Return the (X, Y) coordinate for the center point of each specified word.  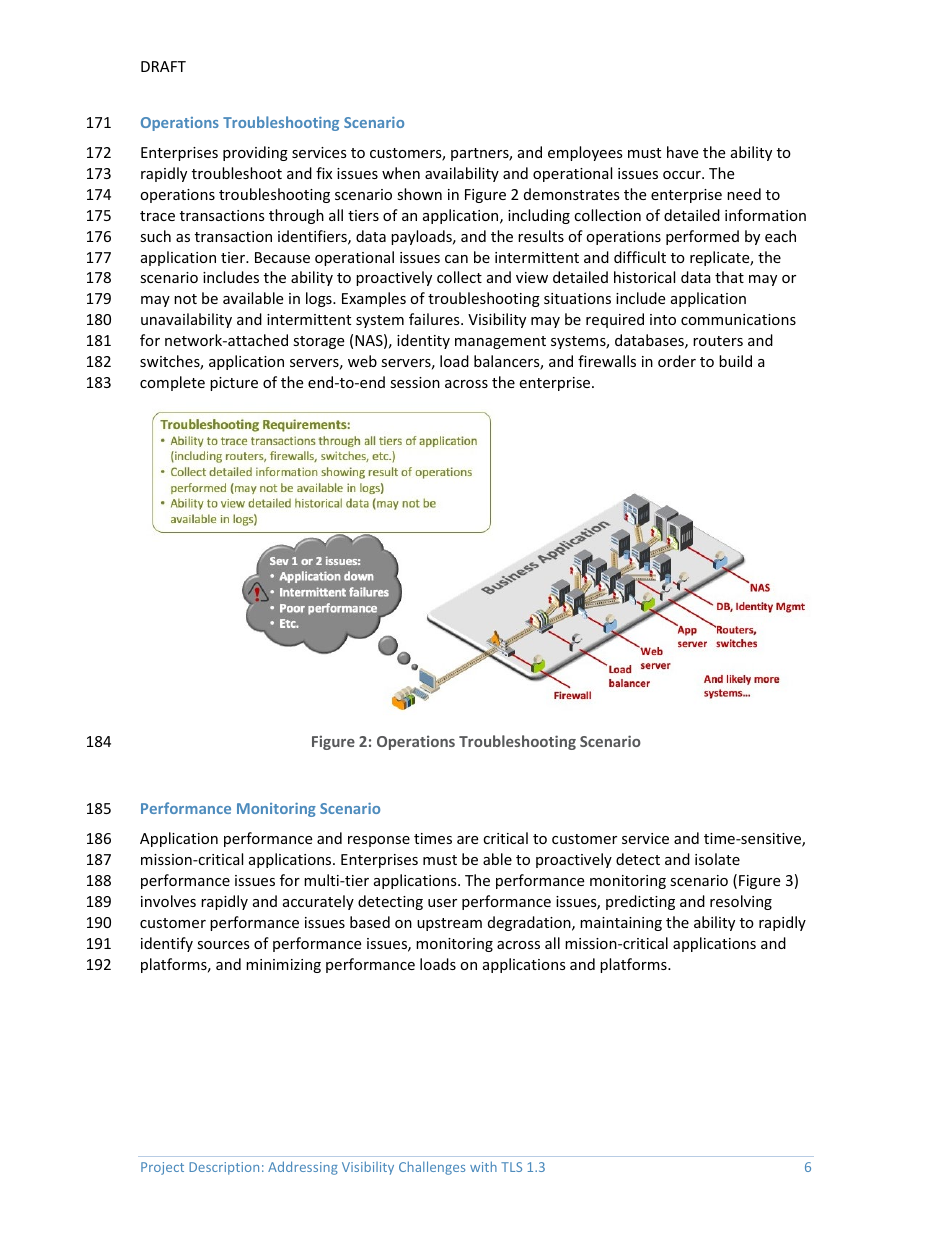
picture (234, 384)
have (682, 152)
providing (255, 153)
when (401, 173)
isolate (717, 859)
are (467, 840)
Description (224, 1168)
